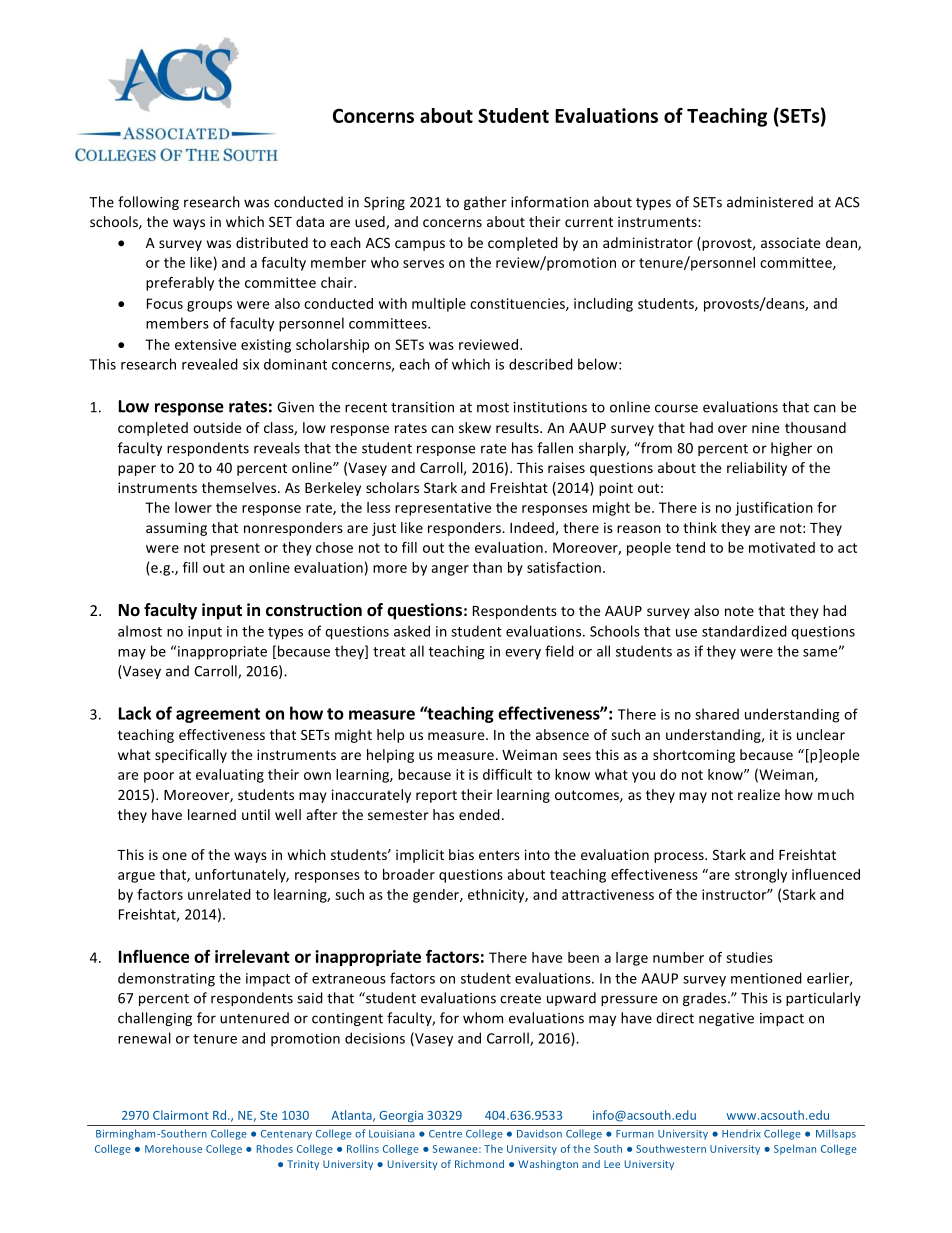 The width and height of the screenshot is (952, 1233). What do you see at coordinates (790, 242) in the screenshot?
I see `associate` at bounding box center [790, 242].
